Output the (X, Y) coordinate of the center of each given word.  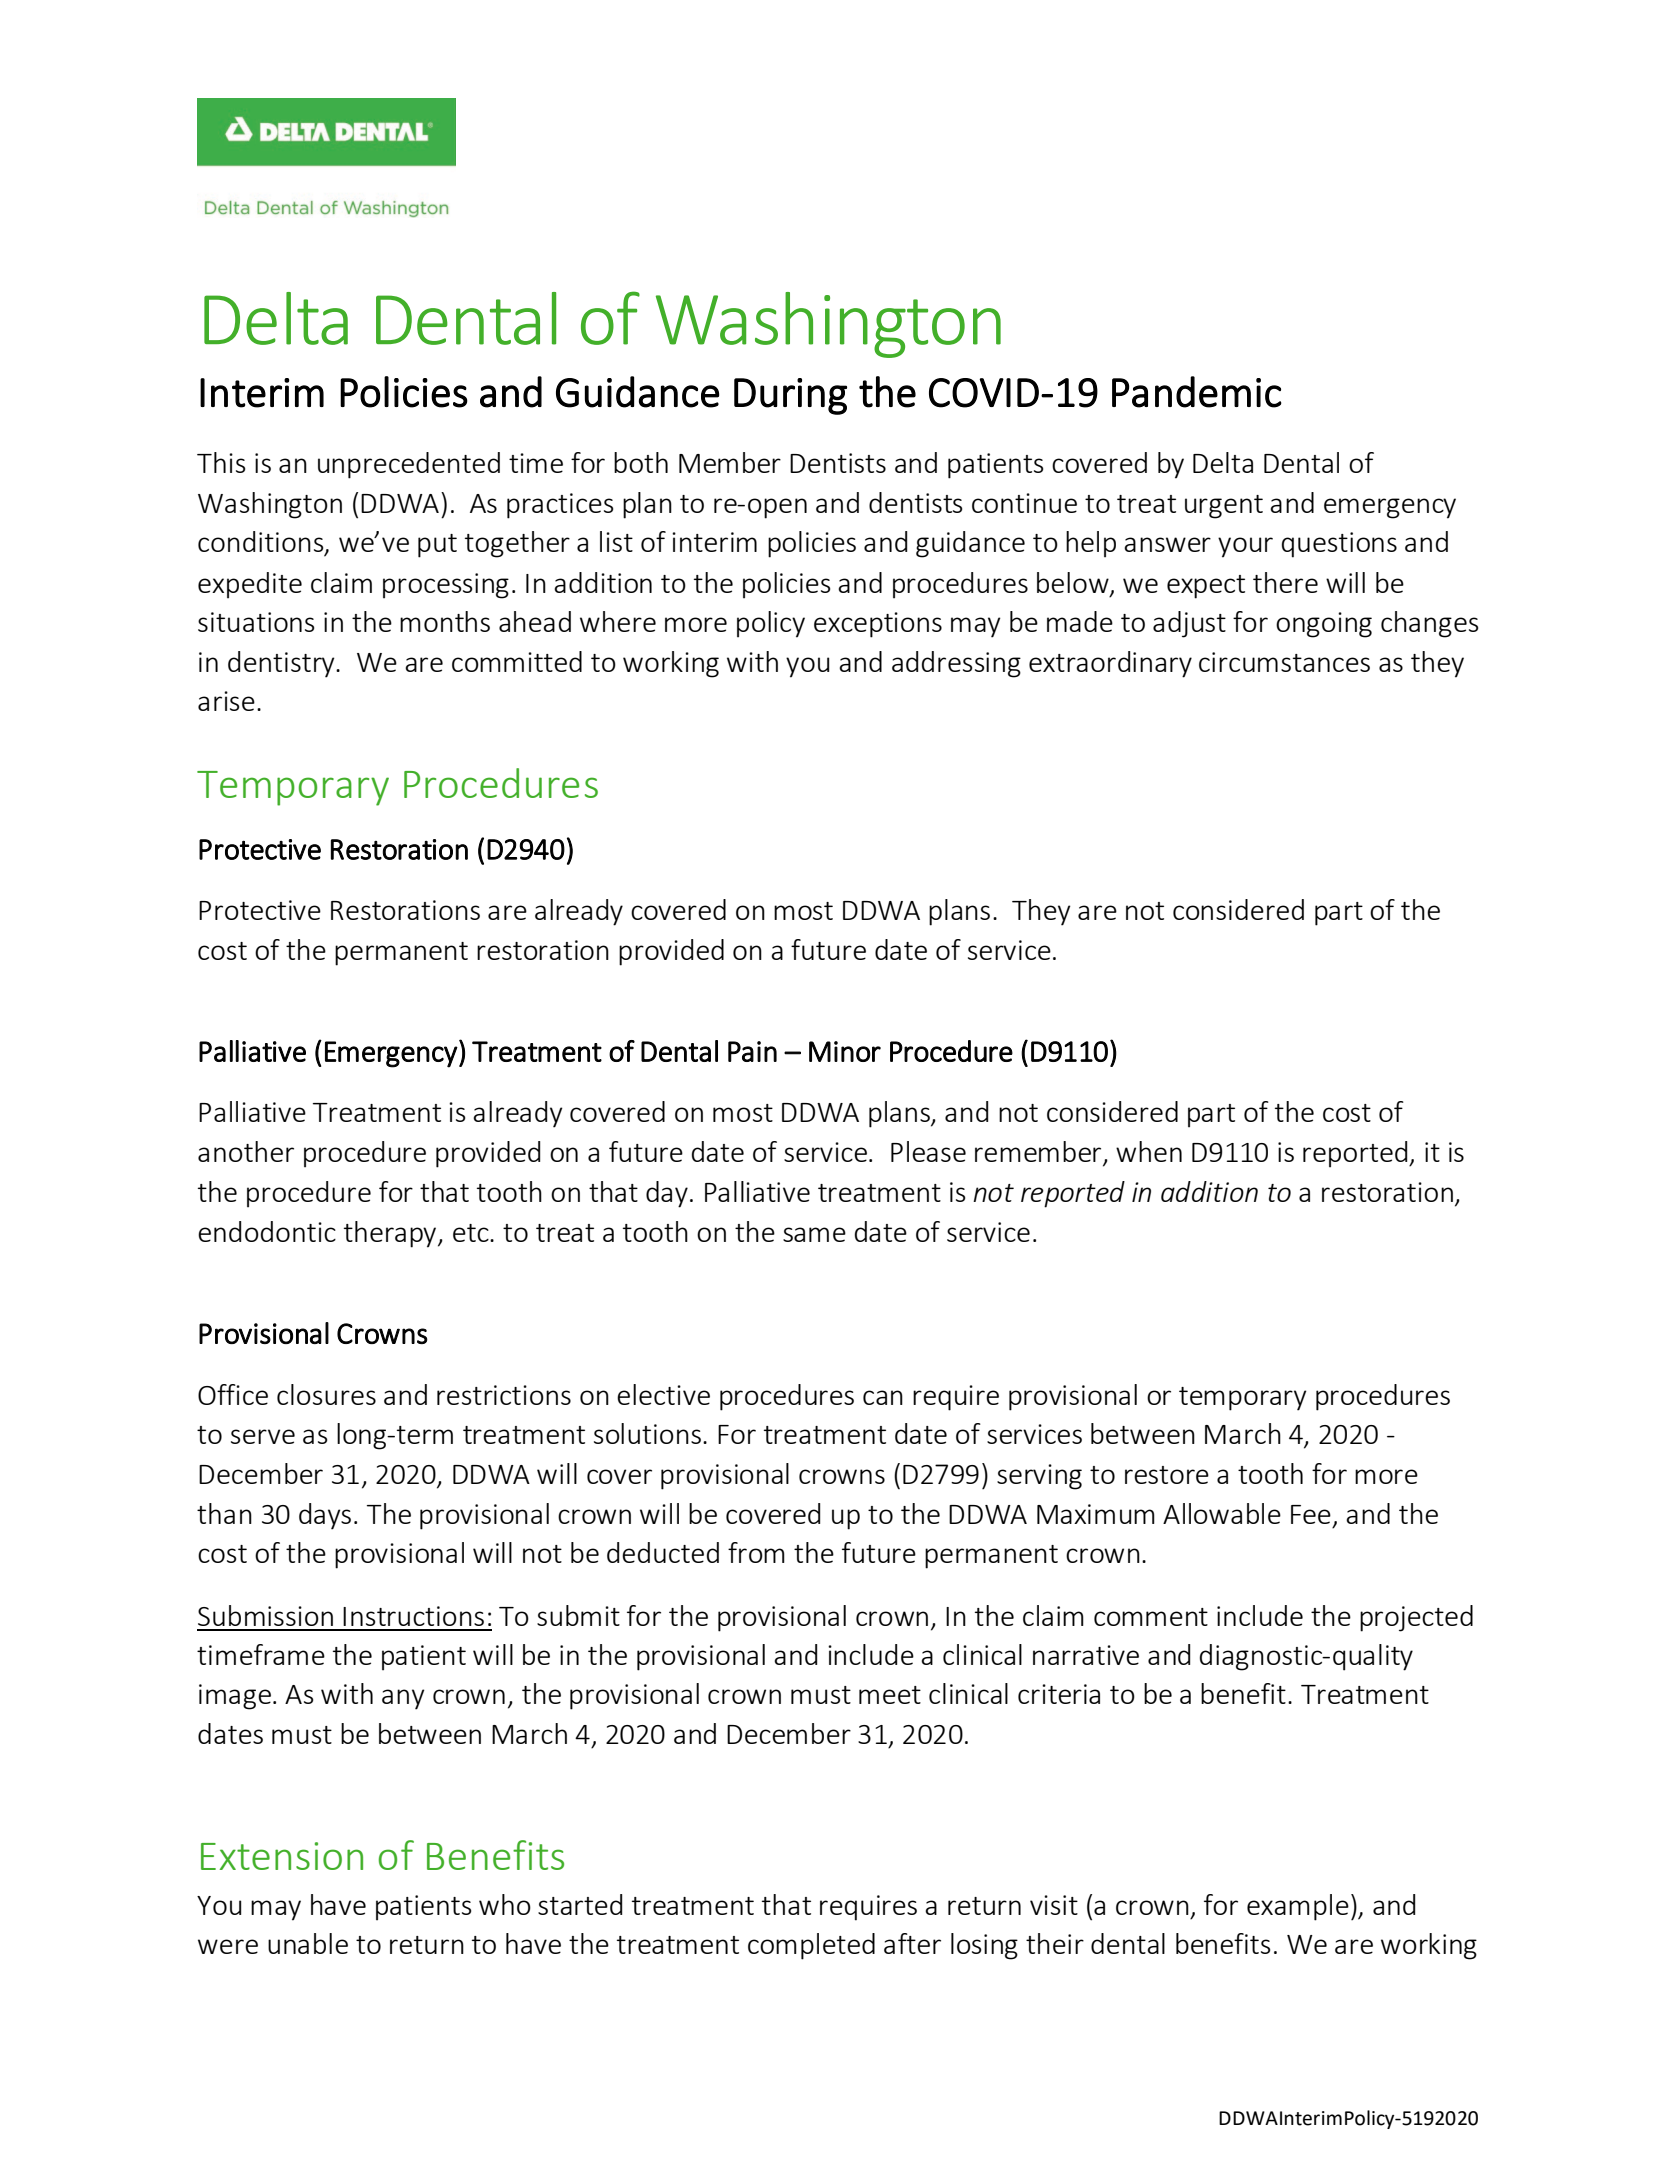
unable (308, 1943)
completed (811, 1946)
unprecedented (409, 465)
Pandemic (1197, 392)
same (814, 1234)
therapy (391, 1234)
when (1149, 1151)
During (790, 396)
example (1298, 1907)
